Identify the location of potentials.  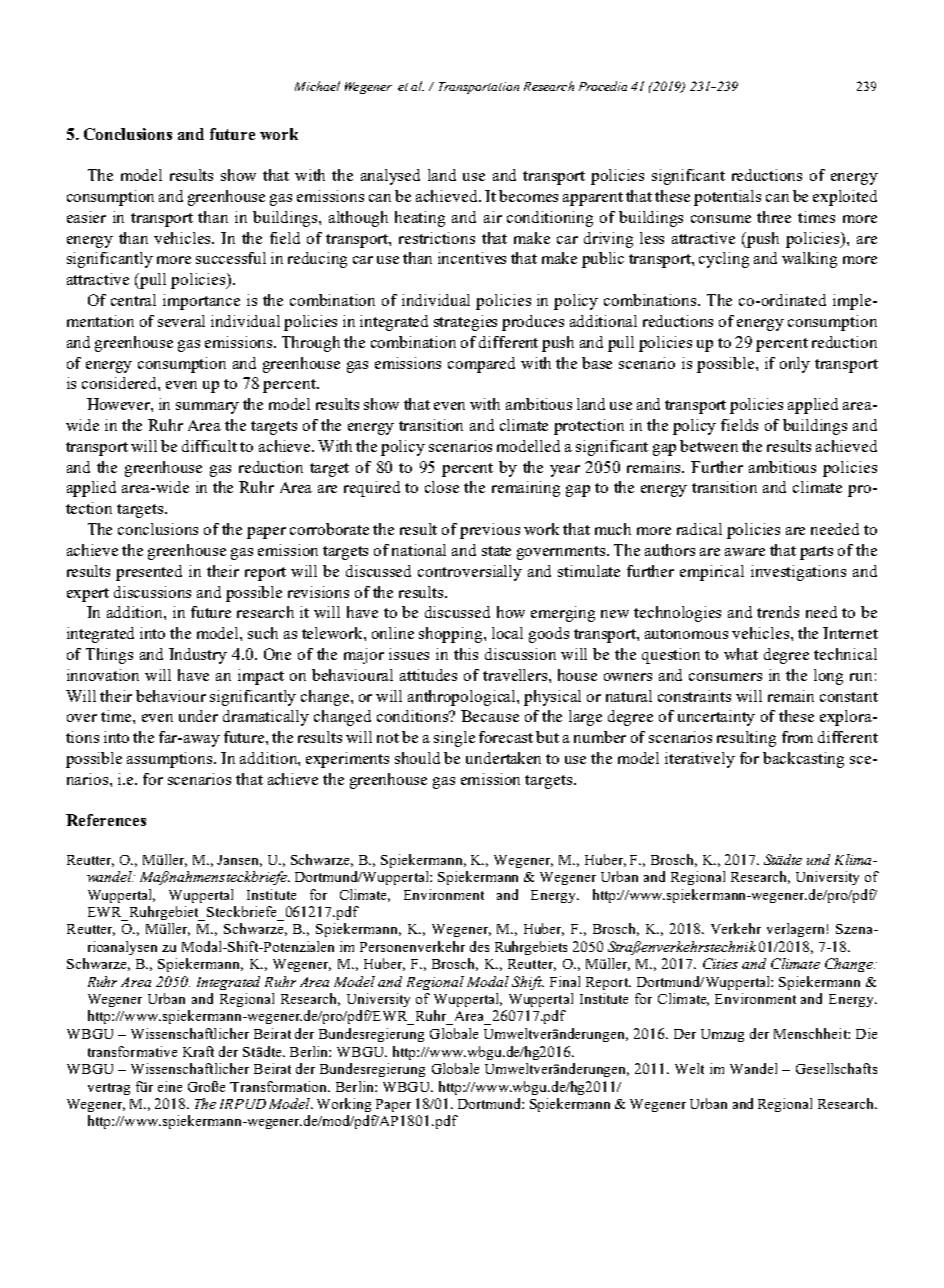
(727, 198).
